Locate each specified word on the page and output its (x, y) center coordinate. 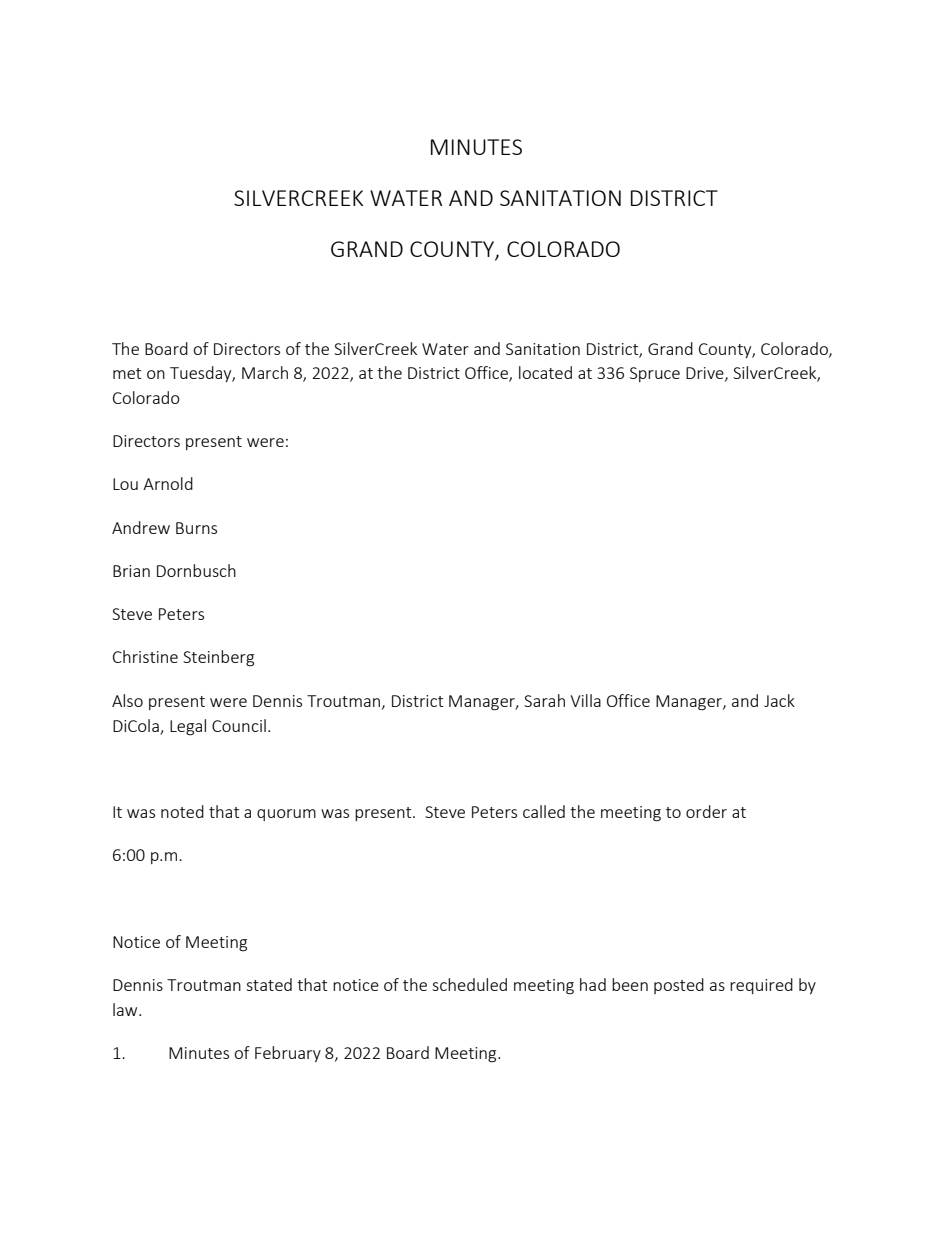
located (545, 372)
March (265, 372)
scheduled (469, 984)
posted (679, 986)
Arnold (168, 483)
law (126, 1009)
